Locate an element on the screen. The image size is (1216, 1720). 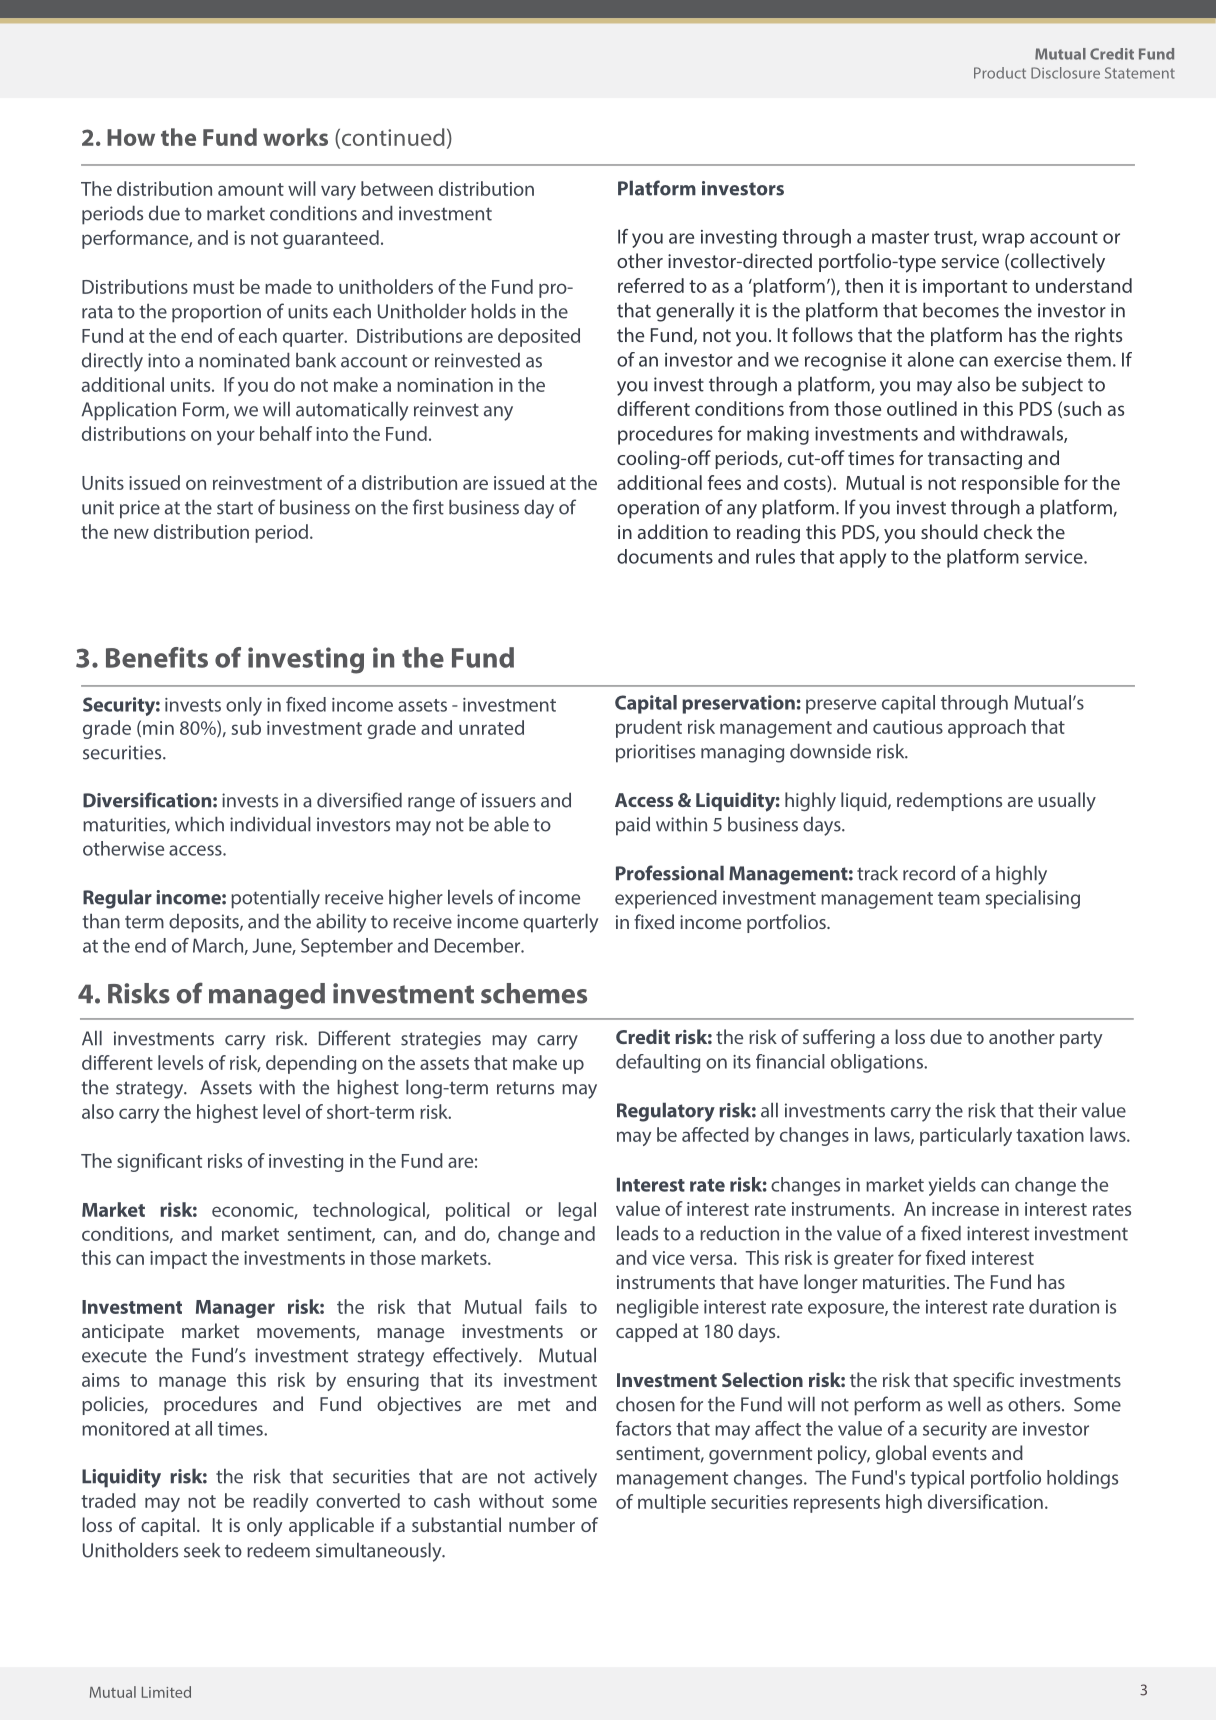
Regulatory is located at coordinates (666, 1112).
